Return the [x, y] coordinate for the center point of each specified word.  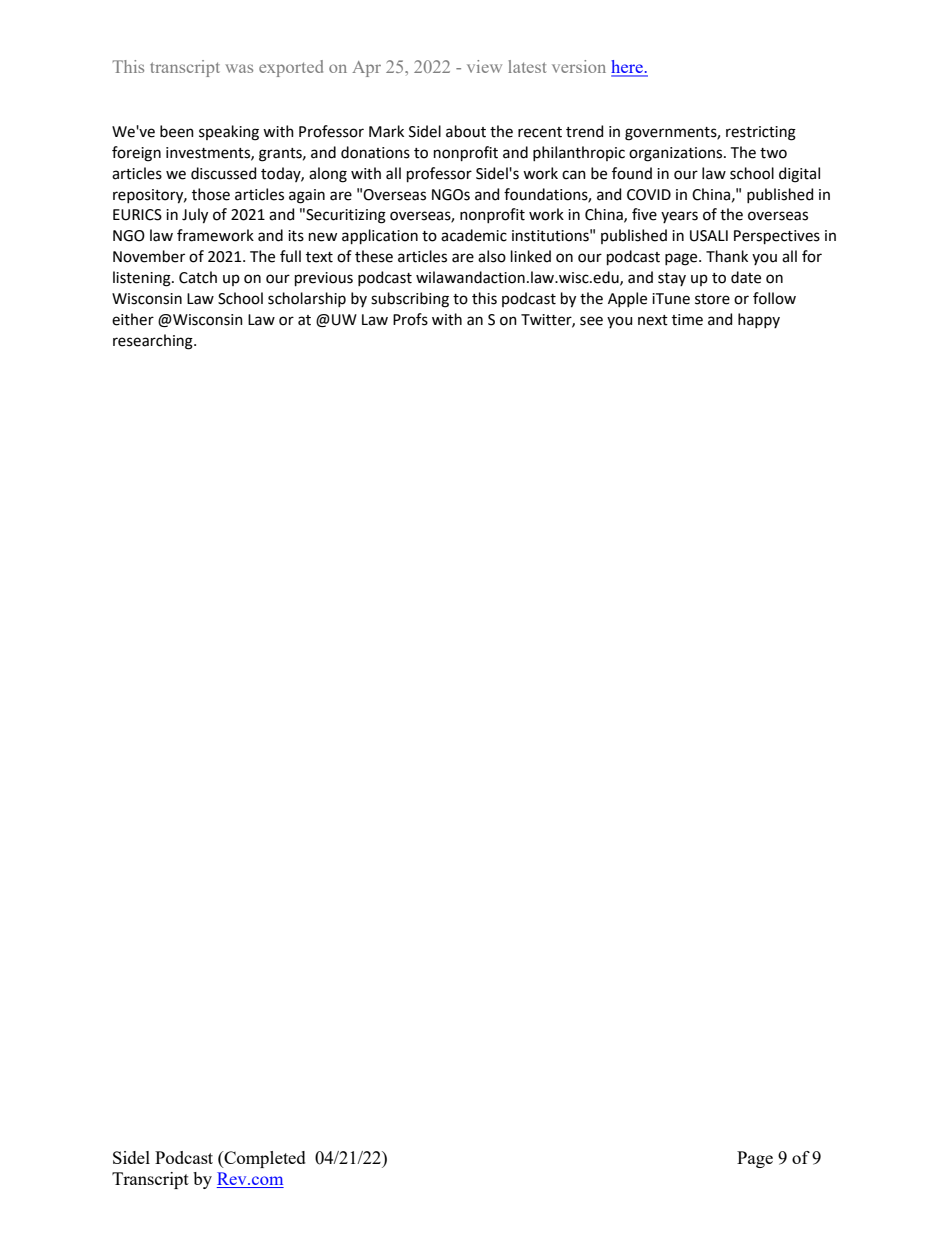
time [687, 320]
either [133, 319]
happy [759, 320]
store [712, 299]
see [591, 321]
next [653, 320]
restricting [761, 133]
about [466, 131]
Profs [410, 319]
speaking [229, 133]
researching [154, 342]
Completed [264, 1159]
